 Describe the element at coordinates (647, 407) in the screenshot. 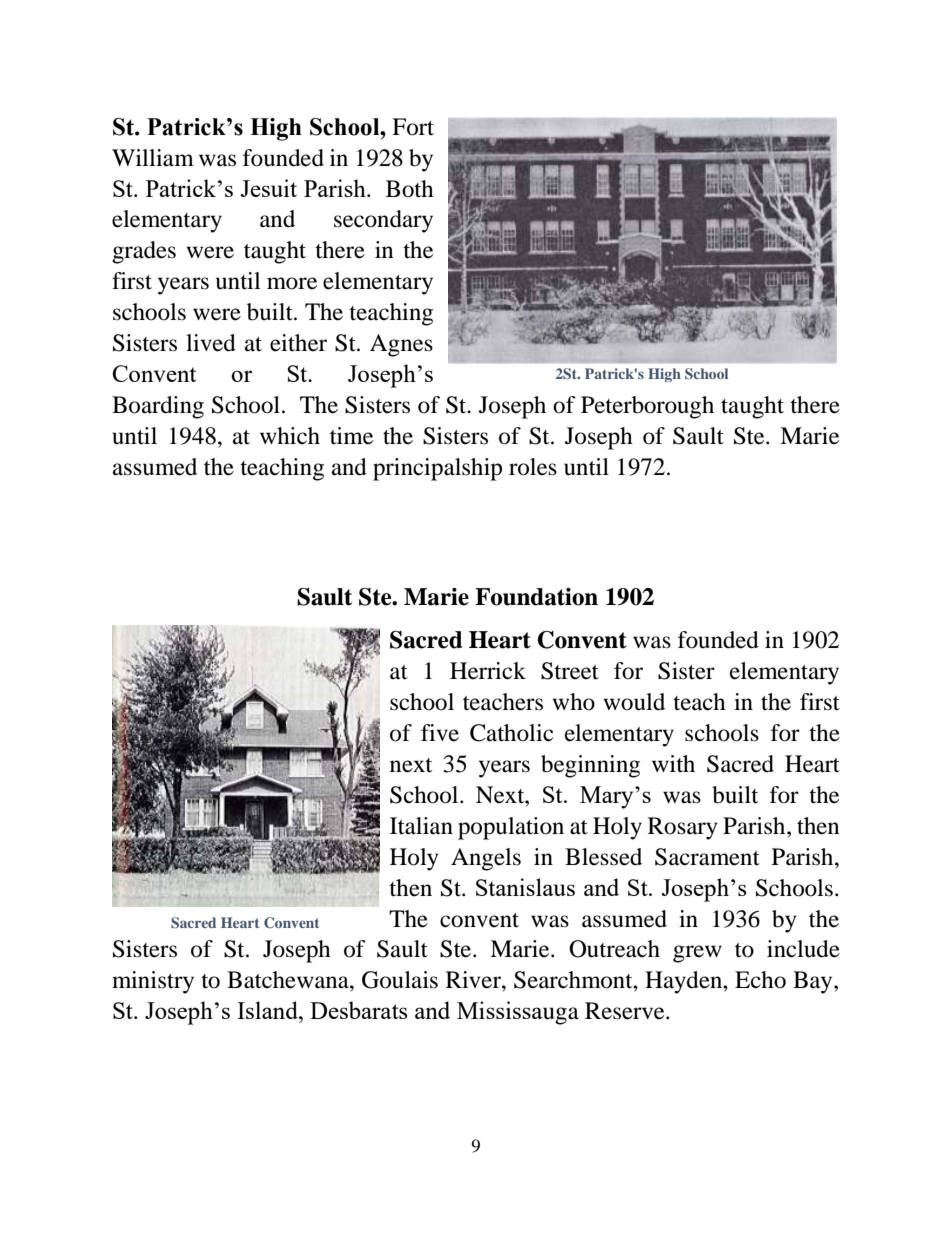

I see `Peterborough` at that location.
